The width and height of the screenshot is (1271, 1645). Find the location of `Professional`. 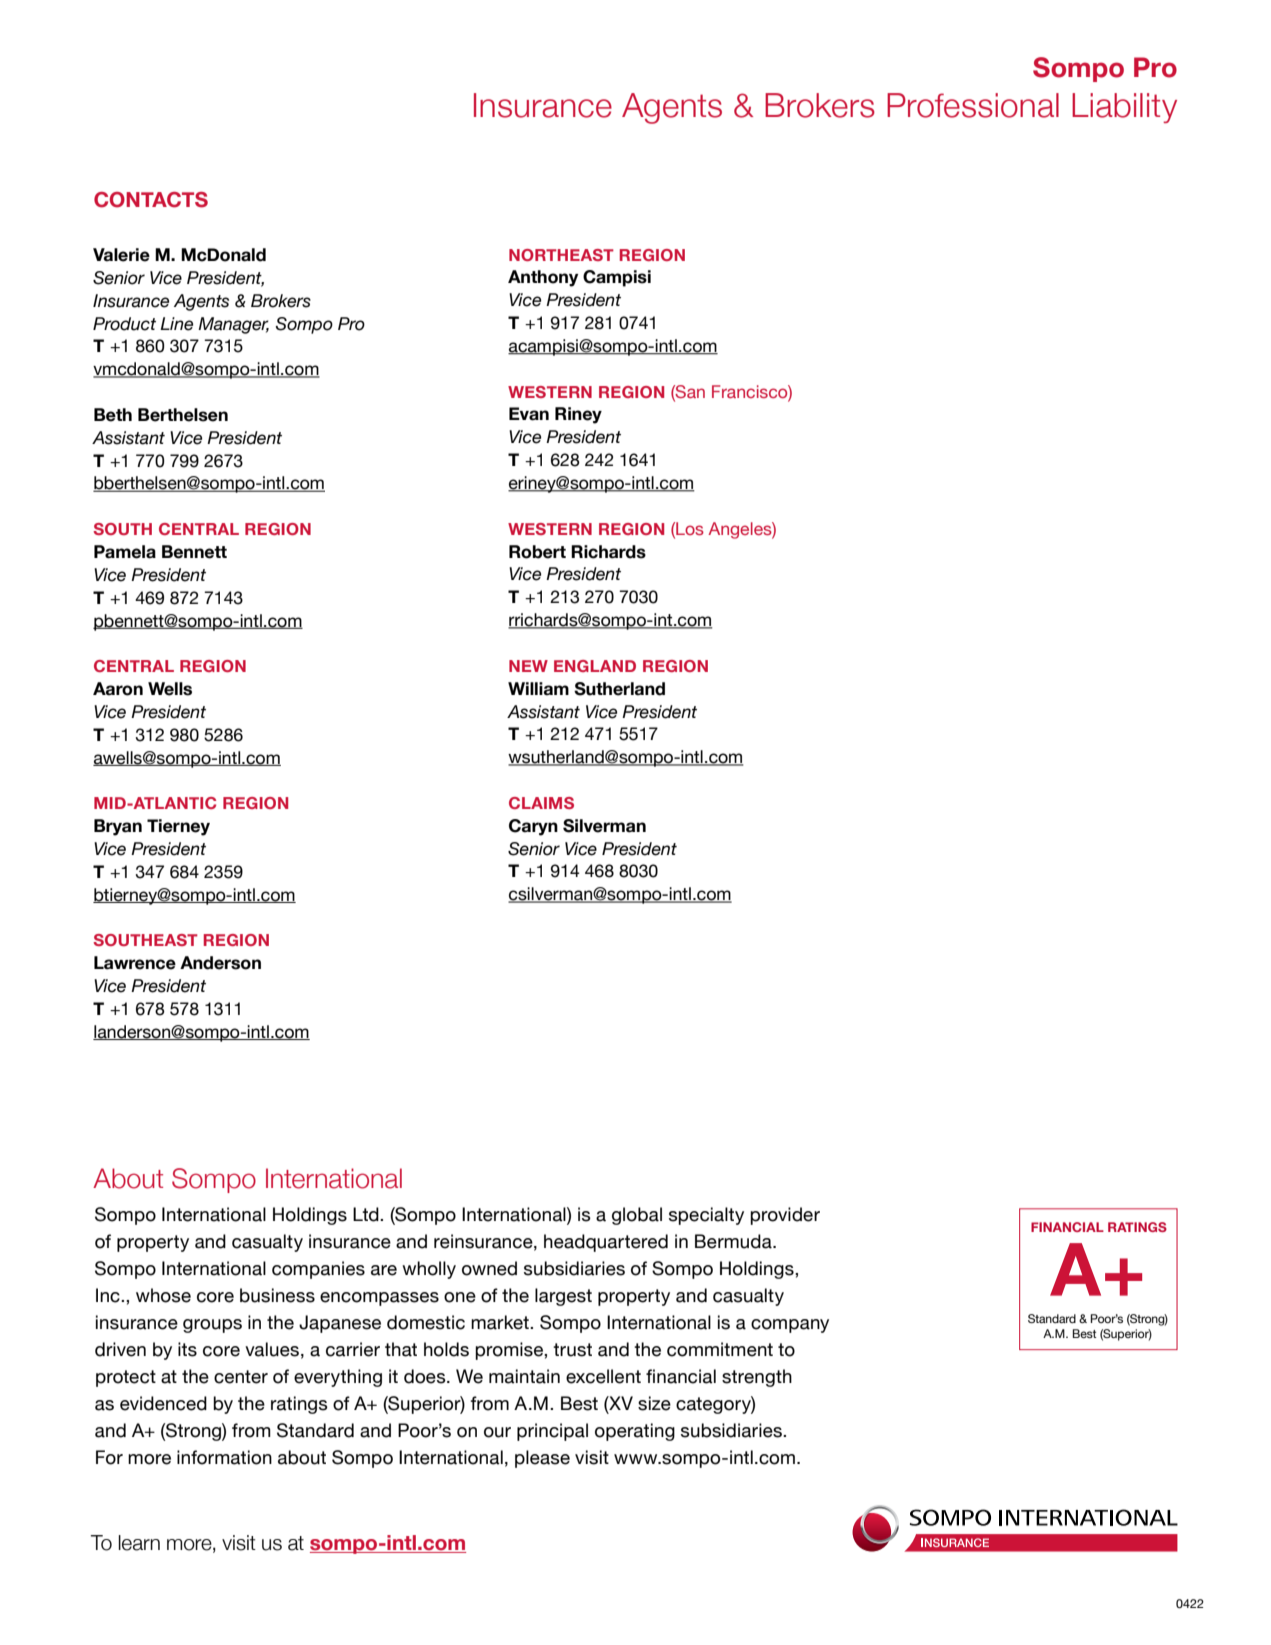

Professional is located at coordinates (973, 105).
